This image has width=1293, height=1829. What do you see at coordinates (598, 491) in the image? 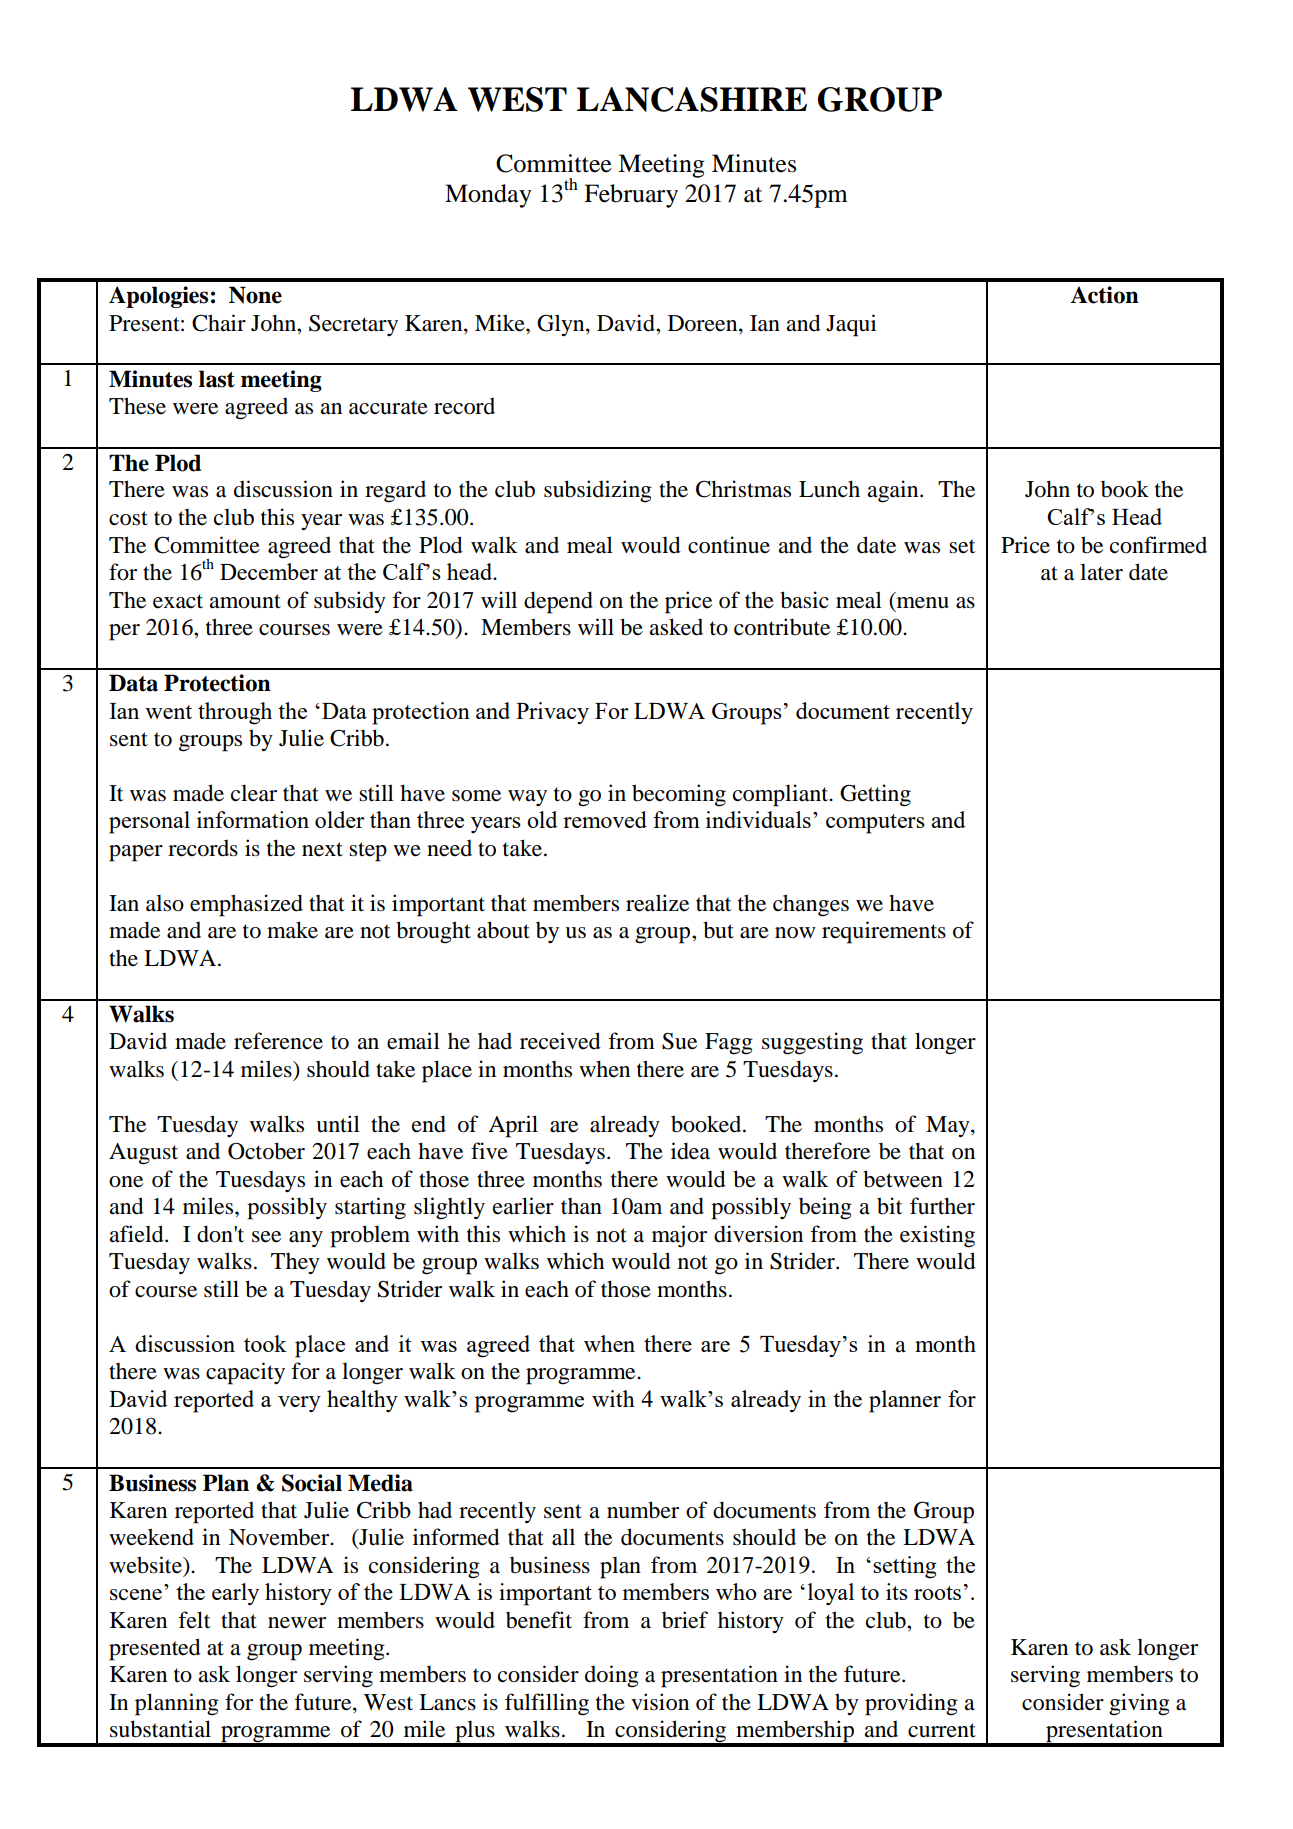
I see `subsidizing` at bounding box center [598, 491].
